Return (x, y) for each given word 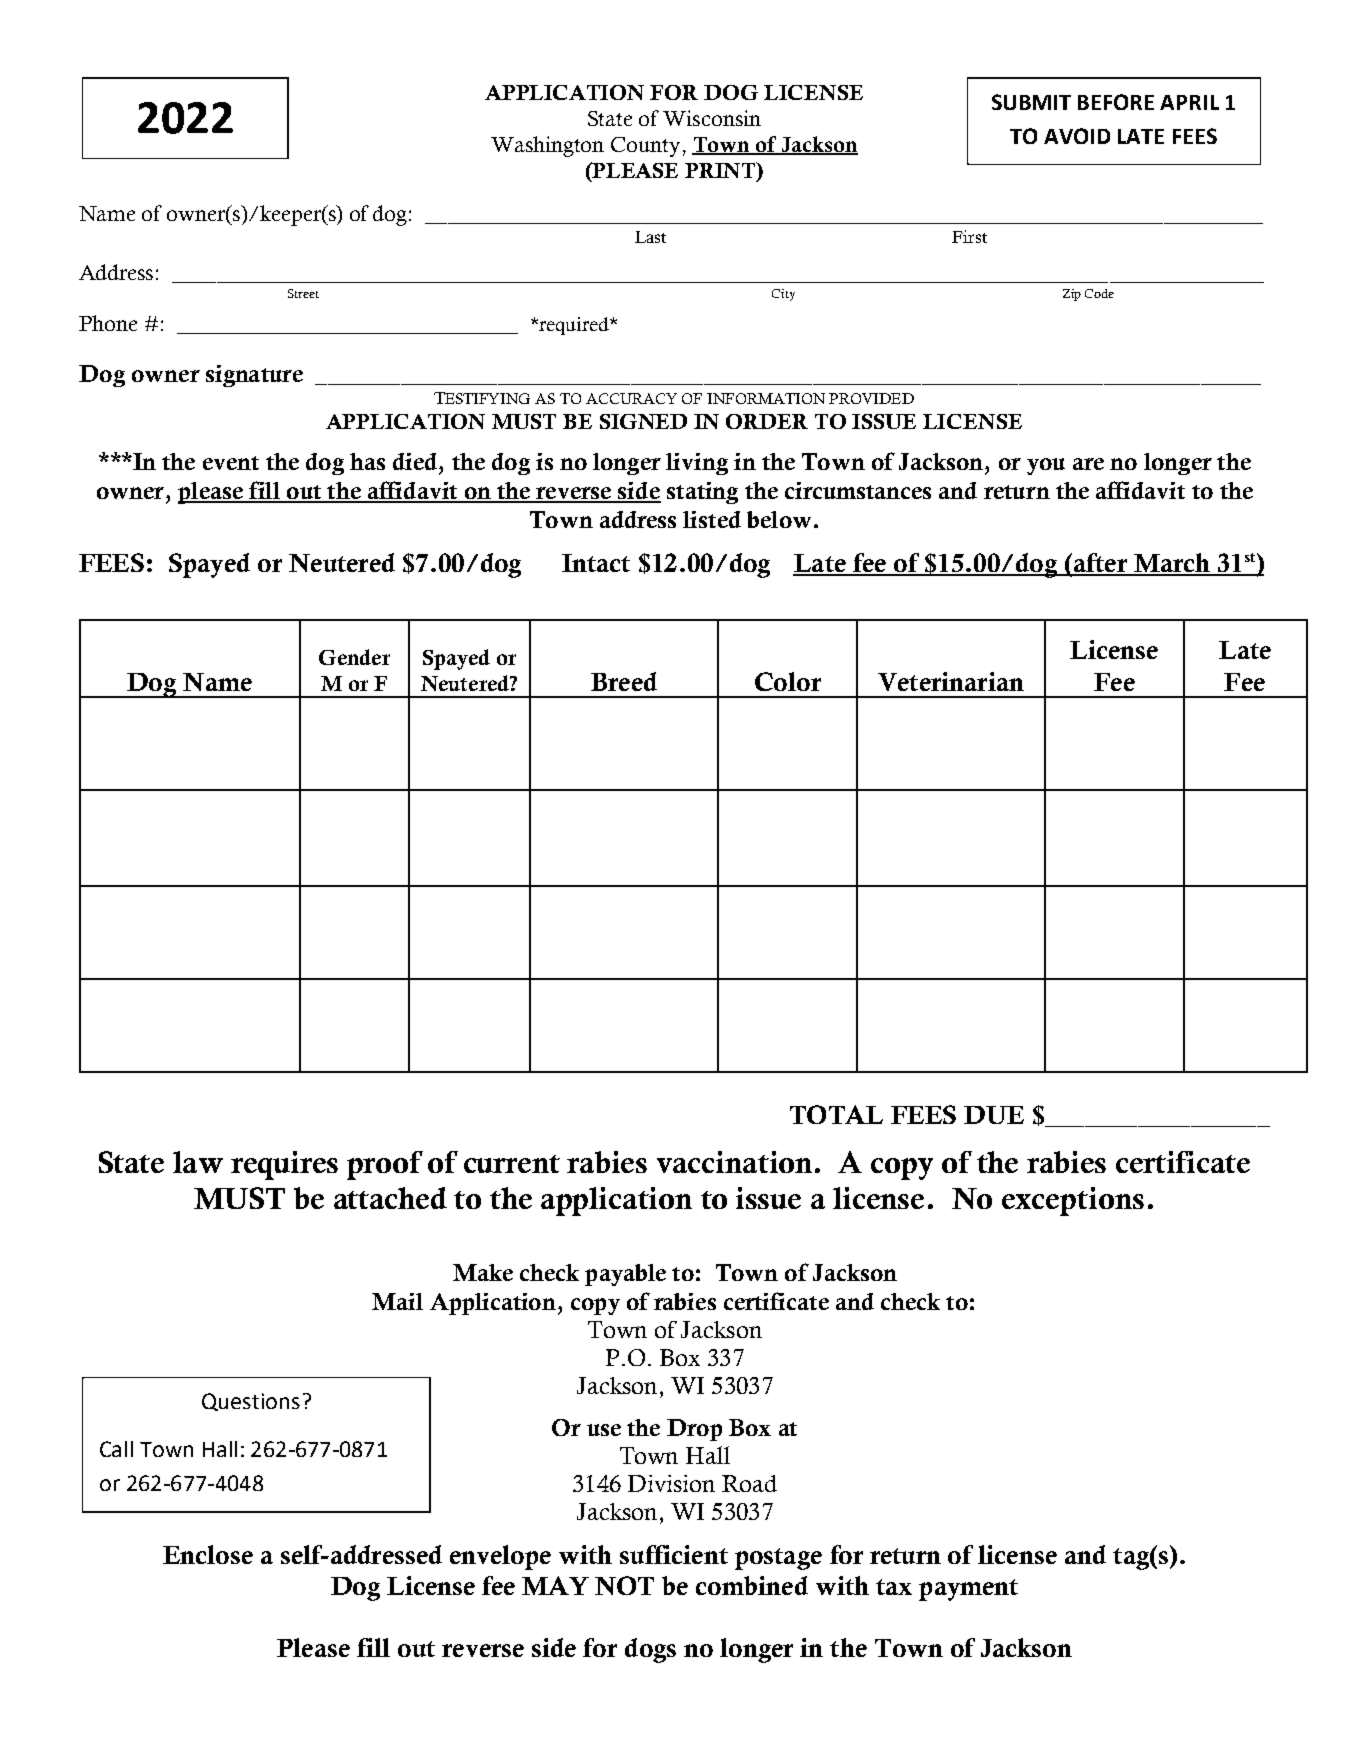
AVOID (1077, 136)
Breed (624, 681)
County (645, 147)
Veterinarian (951, 681)
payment (968, 1590)
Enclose (208, 1554)
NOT (624, 1585)
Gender (354, 657)
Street (303, 293)
